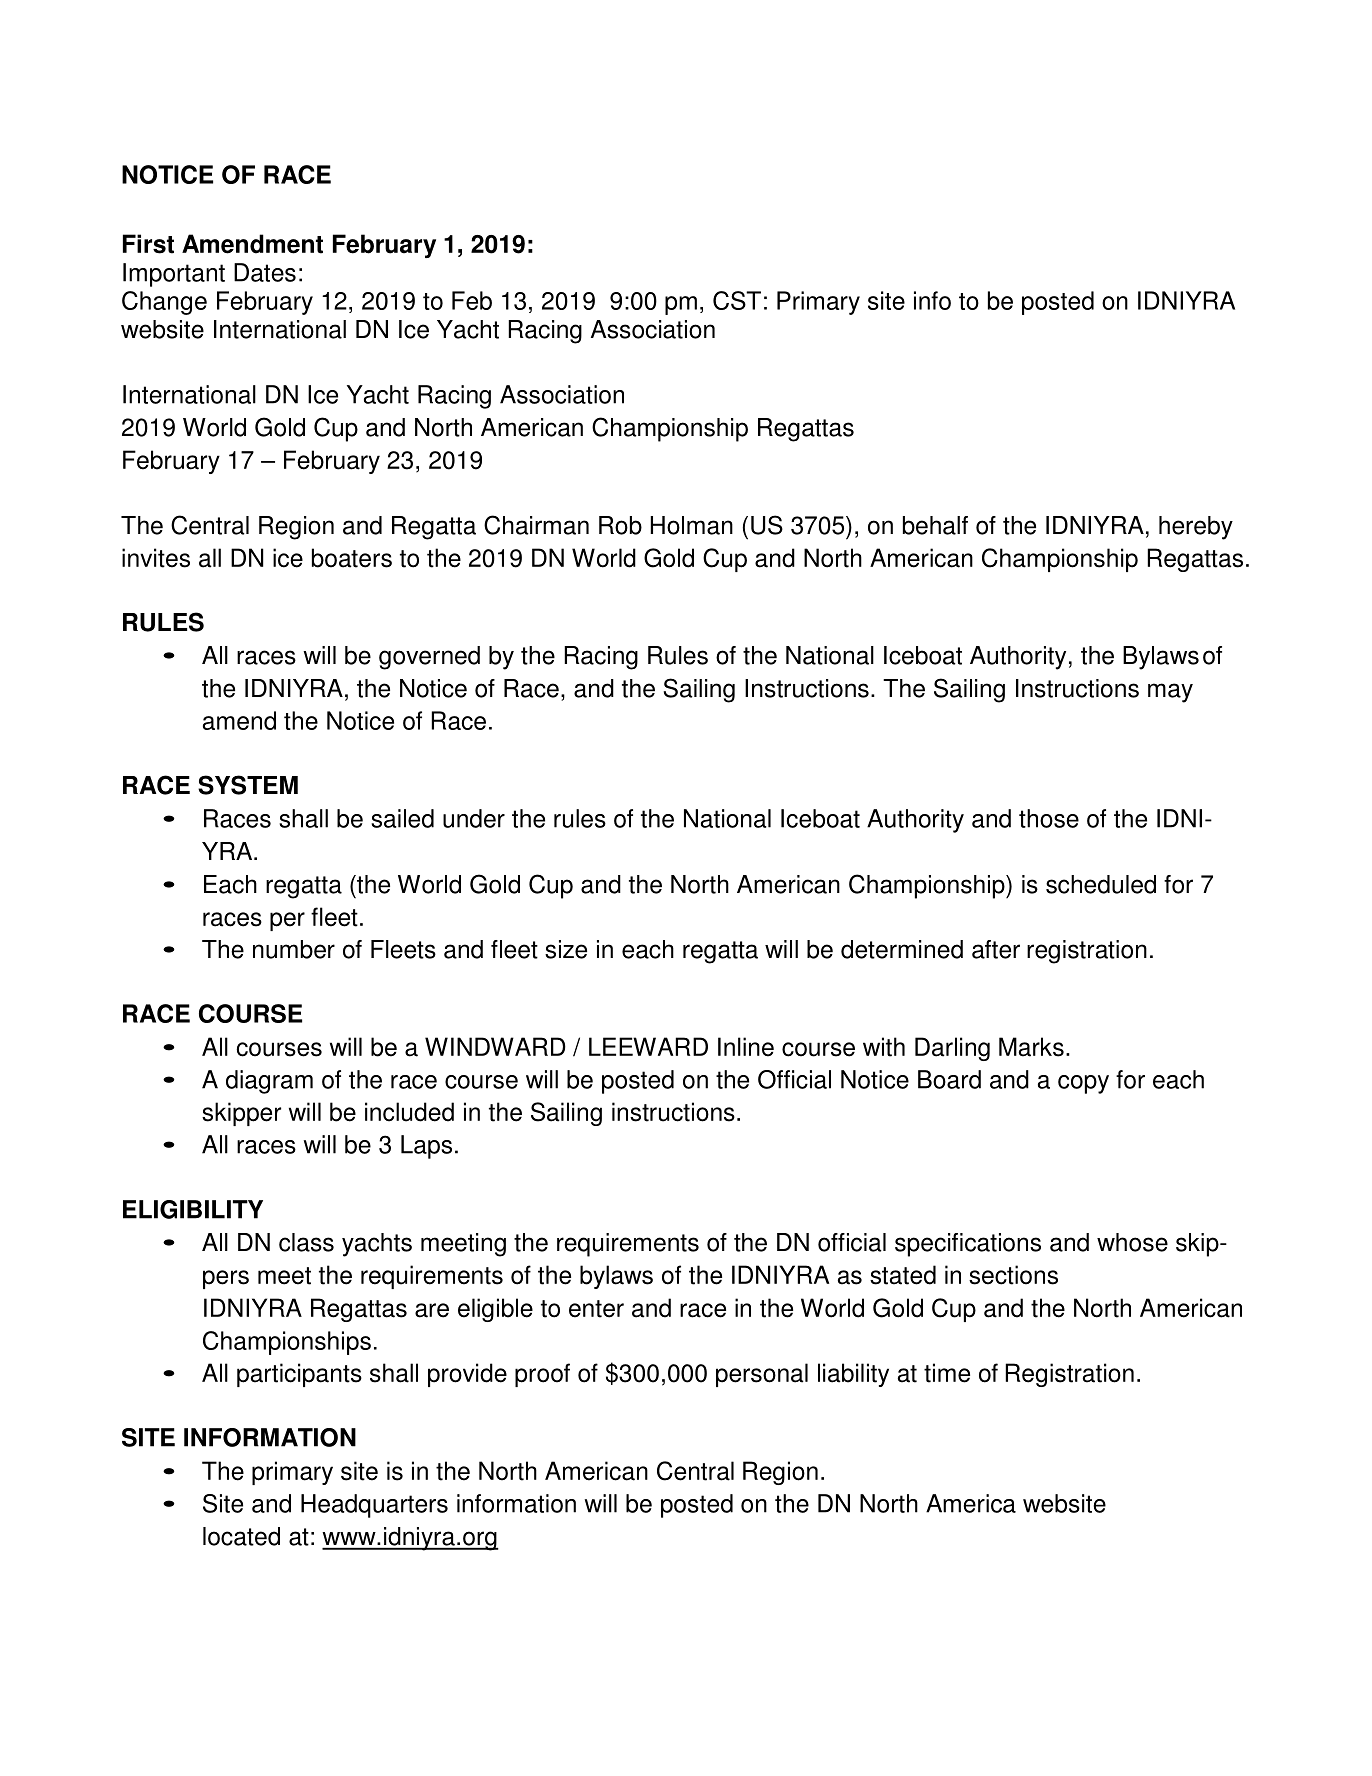 This document has height=1776, width=1372. What do you see at coordinates (265, 272) in the document?
I see `Dates` at bounding box center [265, 272].
